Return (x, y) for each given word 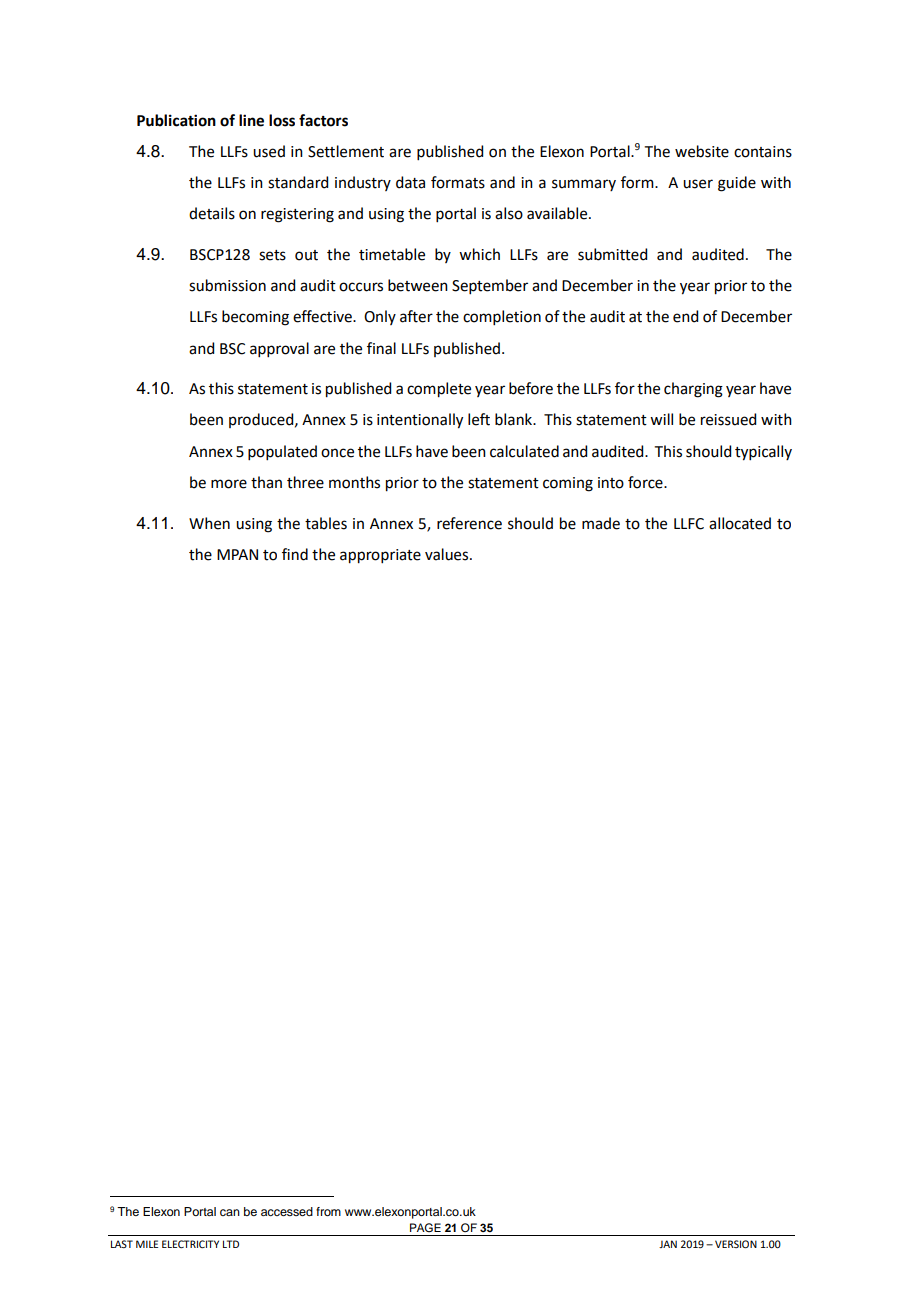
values (448, 554)
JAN (668, 1244)
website (702, 151)
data (410, 182)
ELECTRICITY (190, 1244)
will (661, 419)
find (295, 554)
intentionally (420, 421)
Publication (176, 120)
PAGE (425, 1227)
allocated (740, 523)
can (230, 1212)
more (229, 484)
